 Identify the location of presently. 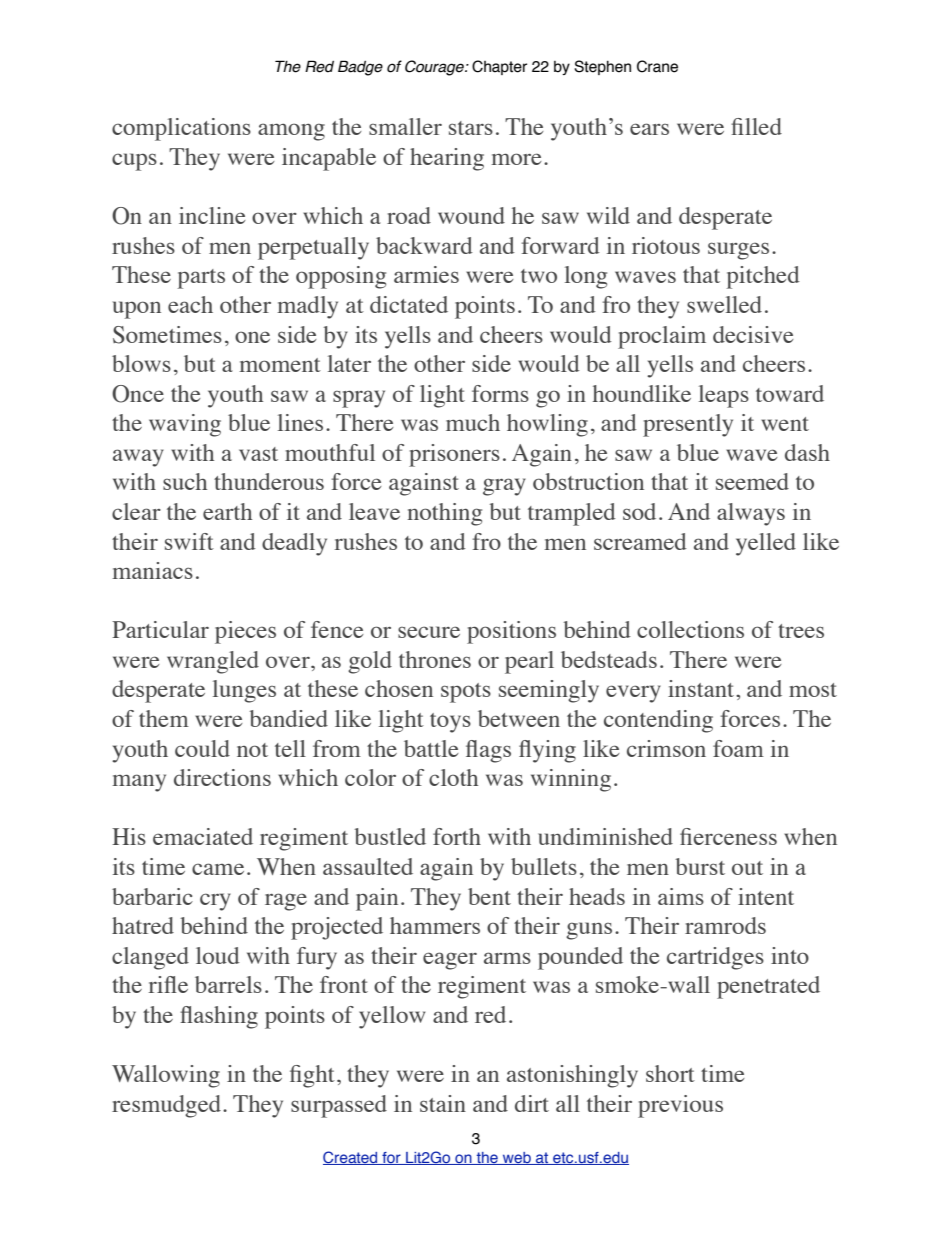
(688, 425).
